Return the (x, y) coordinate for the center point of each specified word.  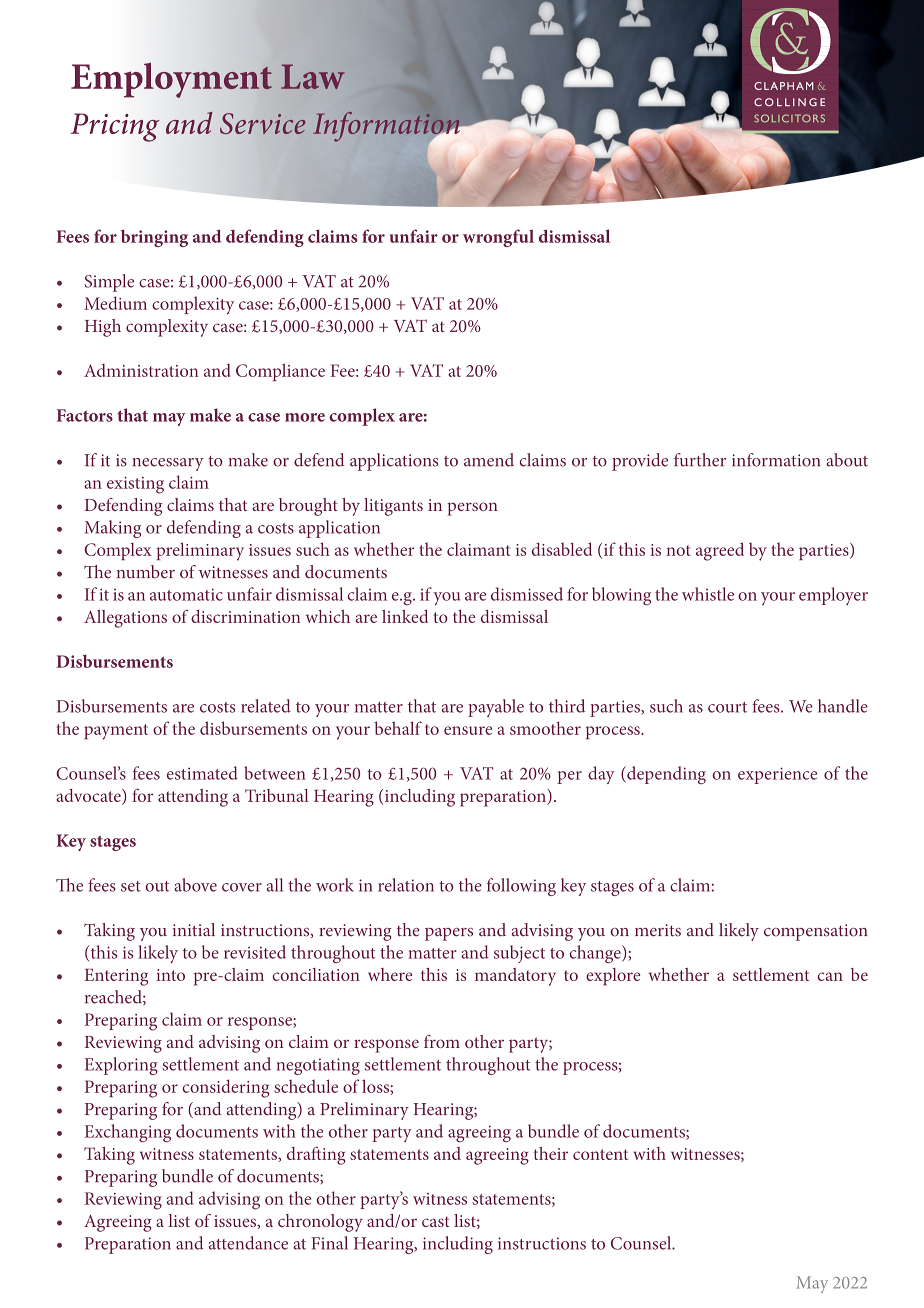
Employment (171, 80)
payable (496, 708)
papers (449, 934)
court (727, 707)
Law (313, 76)
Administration (141, 370)
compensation (816, 932)
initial (194, 930)
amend (489, 460)
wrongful (498, 238)
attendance (248, 1243)
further (700, 460)
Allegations (125, 619)
